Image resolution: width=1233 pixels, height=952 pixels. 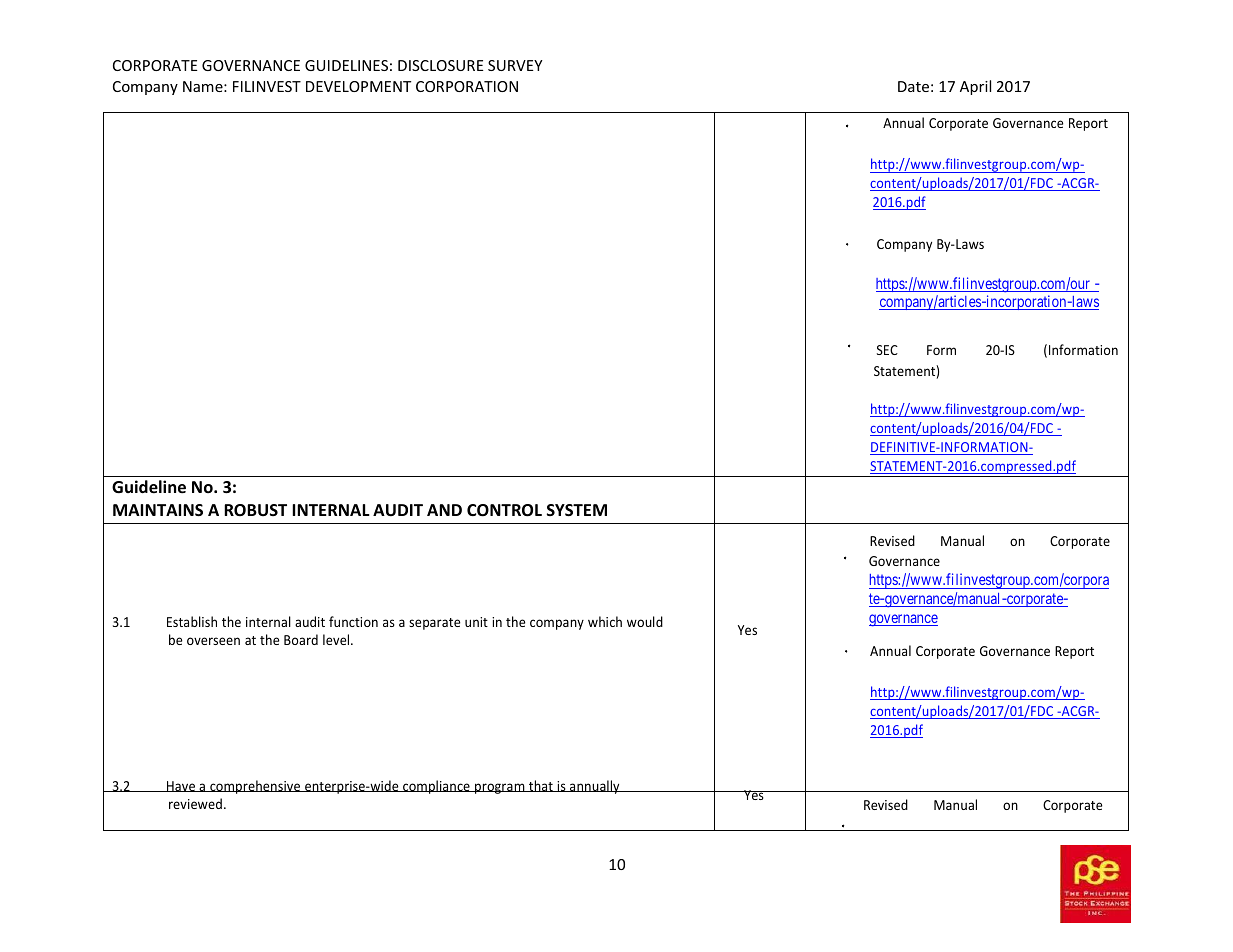 I want to click on SYSTEM, so click(x=577, y=510).
